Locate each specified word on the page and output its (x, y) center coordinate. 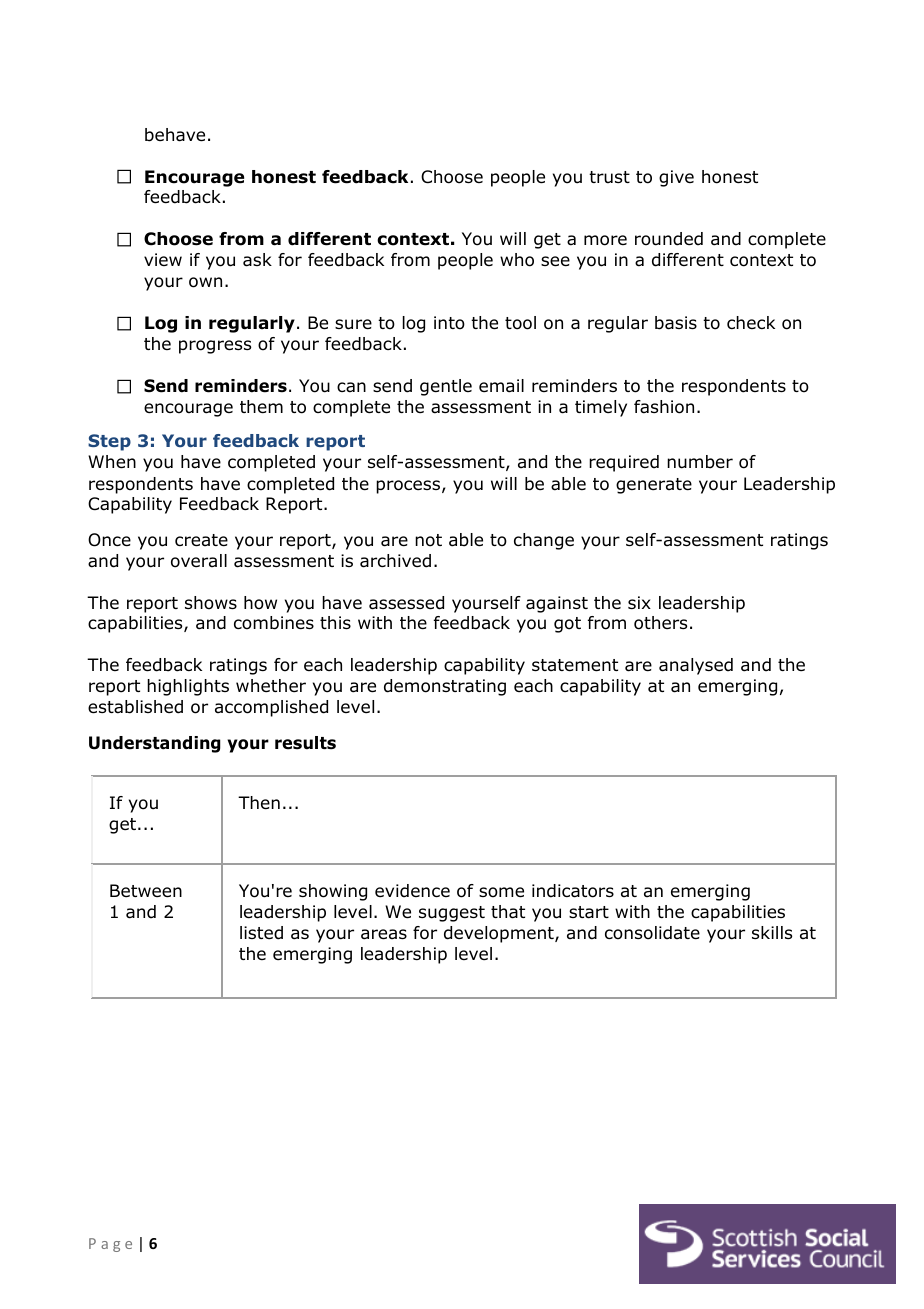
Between (146, 891)
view (163, 259)
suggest (452, 914)
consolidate (652, 933)
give (676, 178)
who (517, 260)
